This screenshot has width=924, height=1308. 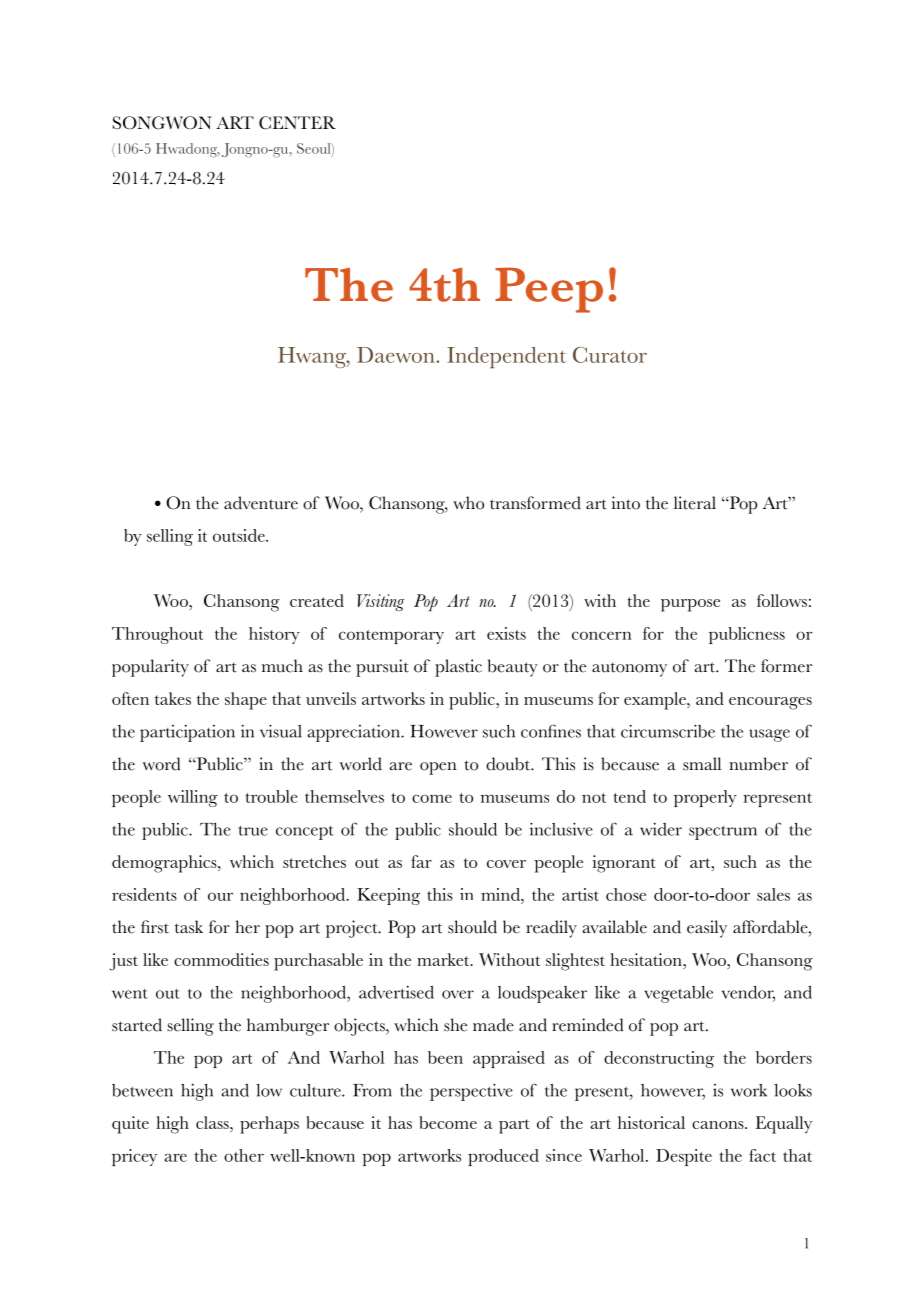 I want to click on demographics, so click(x=165, y=864).
